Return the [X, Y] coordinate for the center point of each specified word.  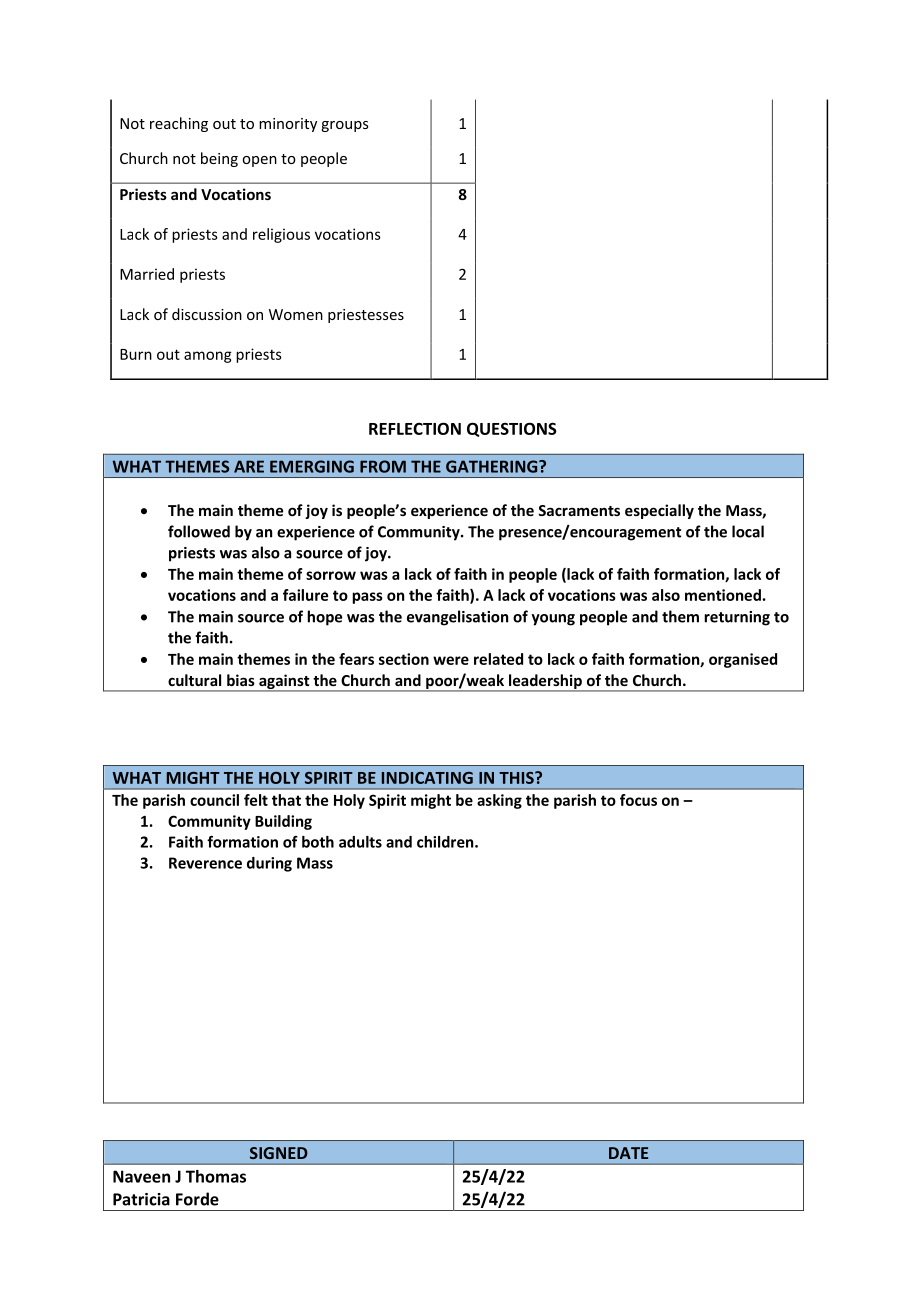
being [219, 159]
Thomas [216, 1176]
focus [638, 800]
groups [345, 126]
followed [199, 531]
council [214, 800]
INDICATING [427, 778]
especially [659, 511]
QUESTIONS [512, 429]
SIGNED [279, 1153]
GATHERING [493, 466]
